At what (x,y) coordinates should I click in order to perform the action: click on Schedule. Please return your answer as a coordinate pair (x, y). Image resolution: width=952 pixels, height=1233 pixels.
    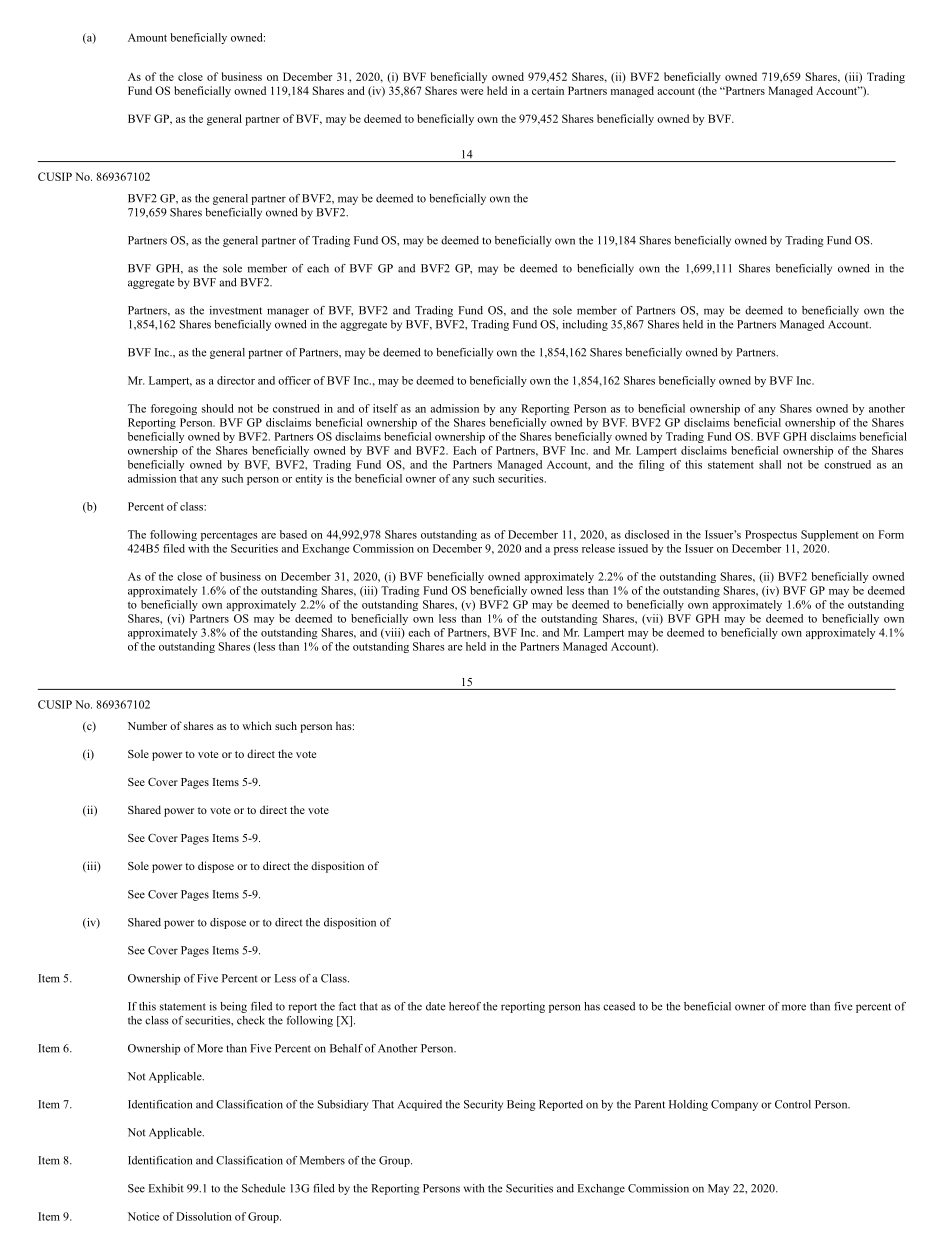
    Looking at the image, I should click on (264, 1188).
